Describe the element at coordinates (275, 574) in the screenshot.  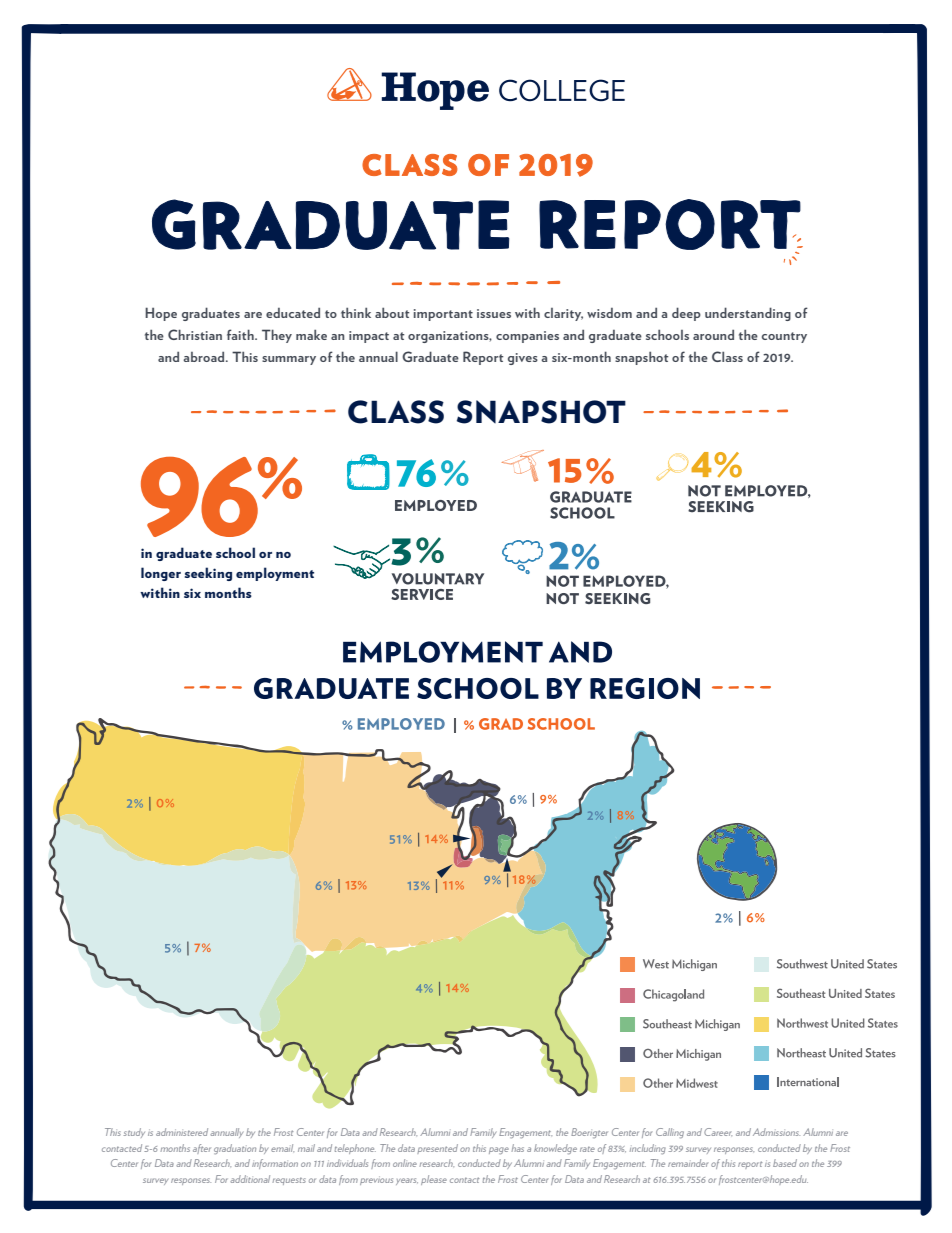
I see `employment` at that location.
